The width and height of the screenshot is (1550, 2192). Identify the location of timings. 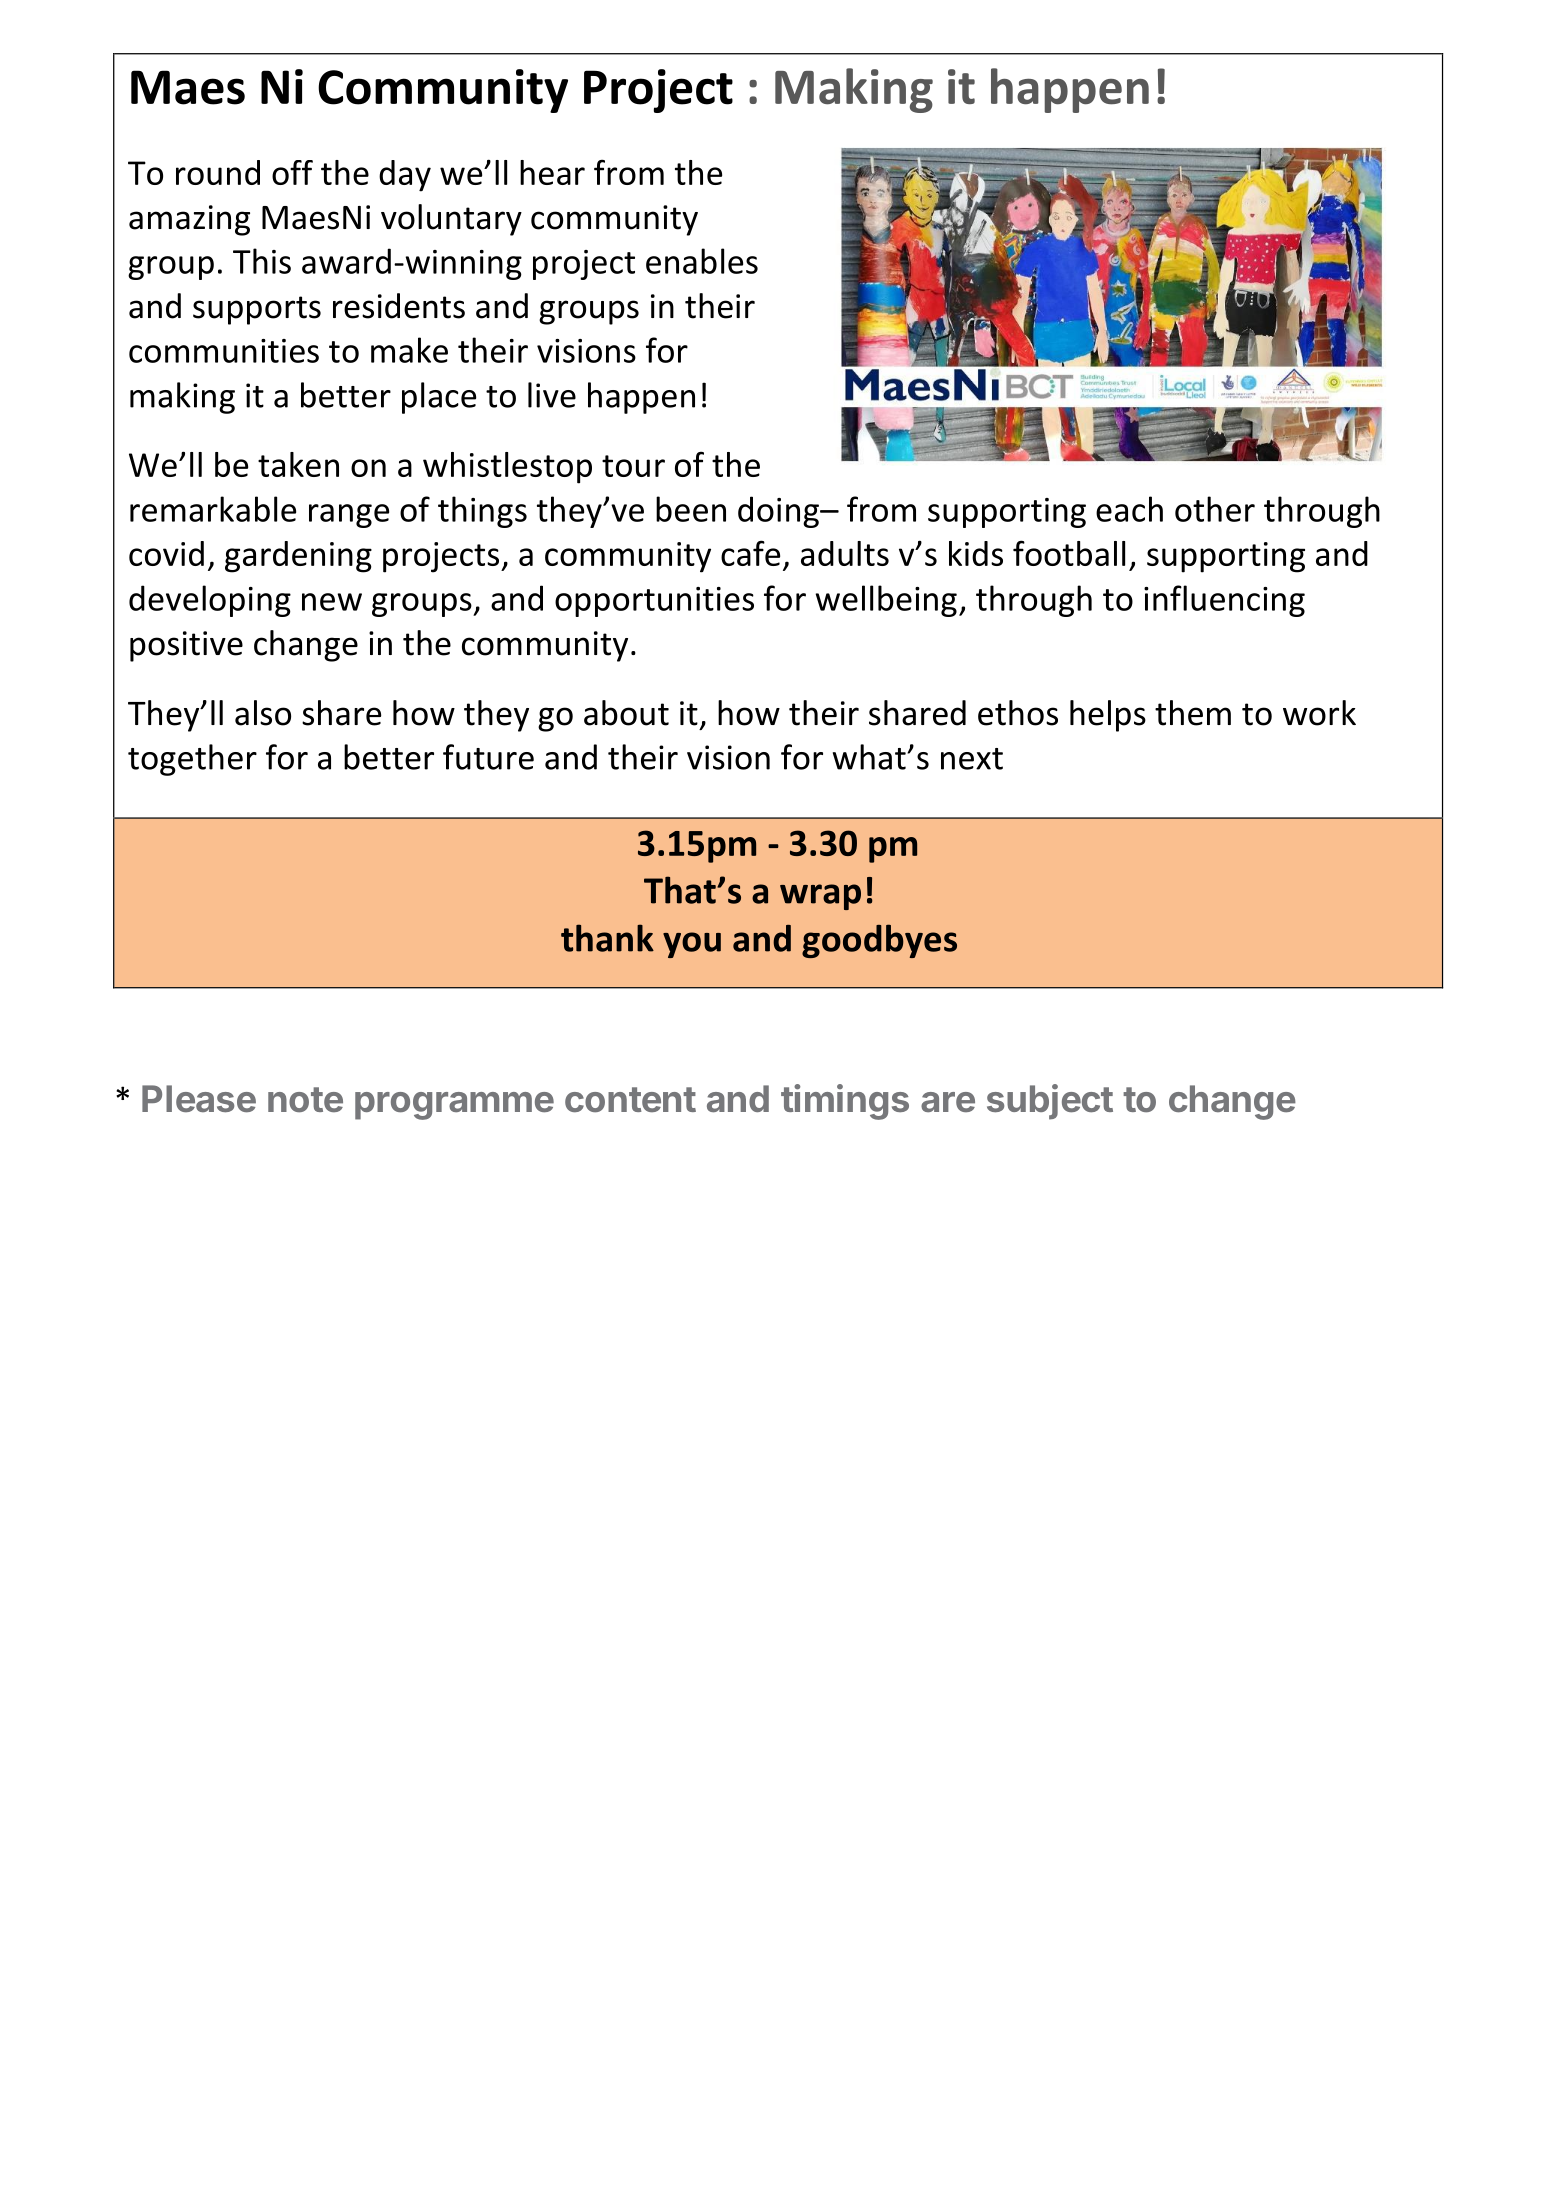
(845, 1102).
